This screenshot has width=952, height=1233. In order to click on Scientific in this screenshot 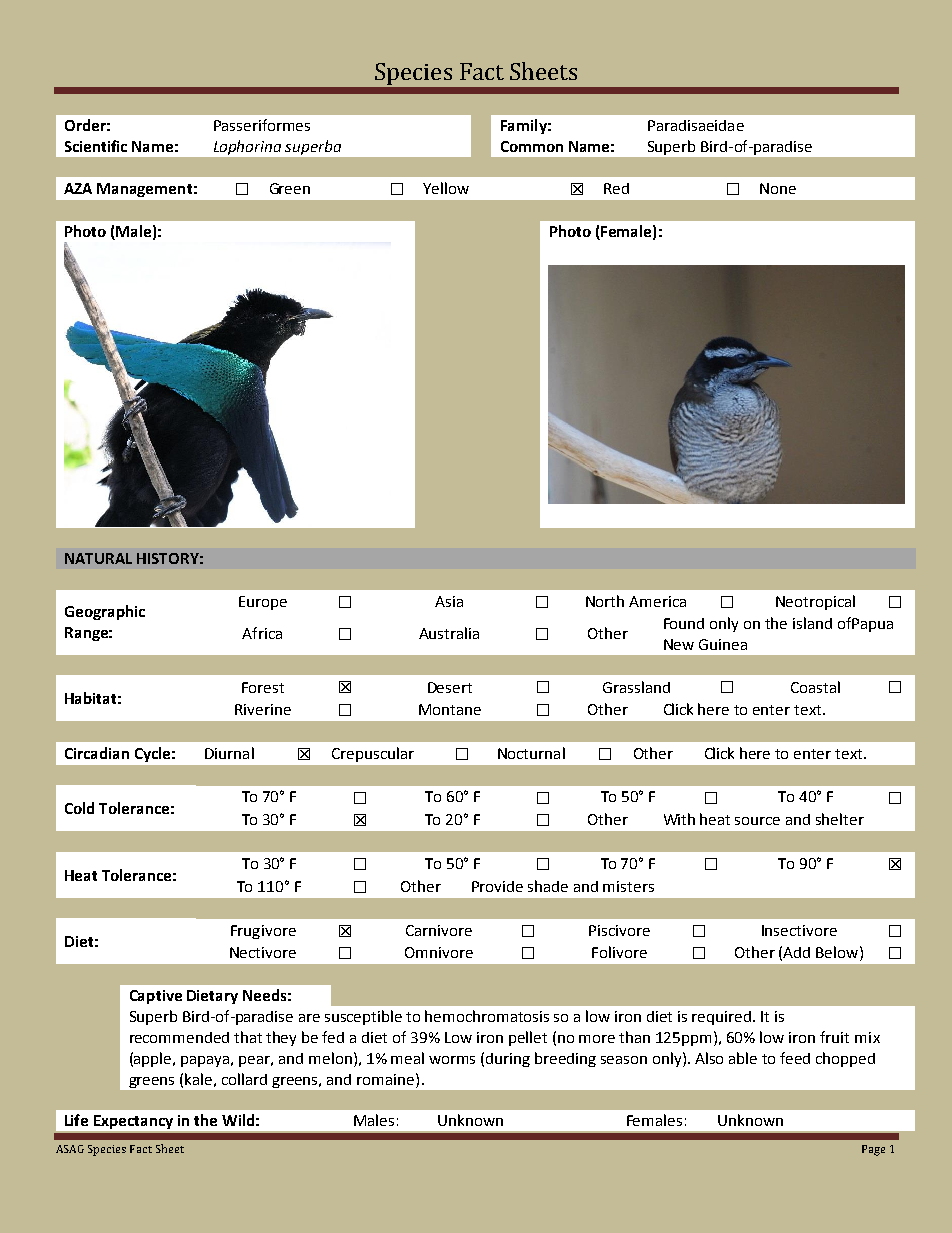, I will do `click(96, 146)`.
